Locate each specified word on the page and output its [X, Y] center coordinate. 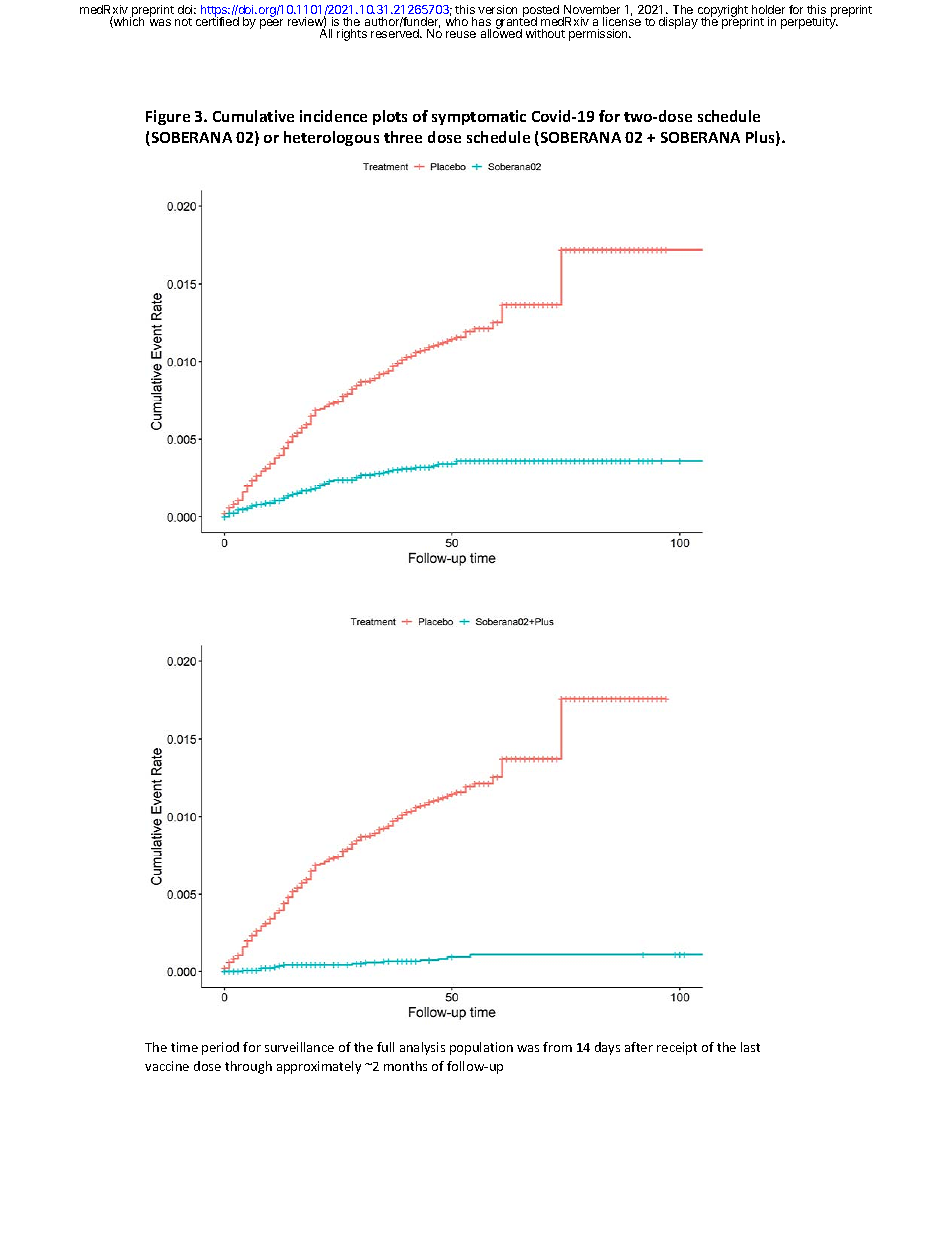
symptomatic [479, 117]
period [220, 1048]
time [184, 1047]
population [481, 1048]
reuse [461, 34]
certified [217, 20]
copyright [723, 12]
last [750, 1047]
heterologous [331, 138]
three [403, 137]
